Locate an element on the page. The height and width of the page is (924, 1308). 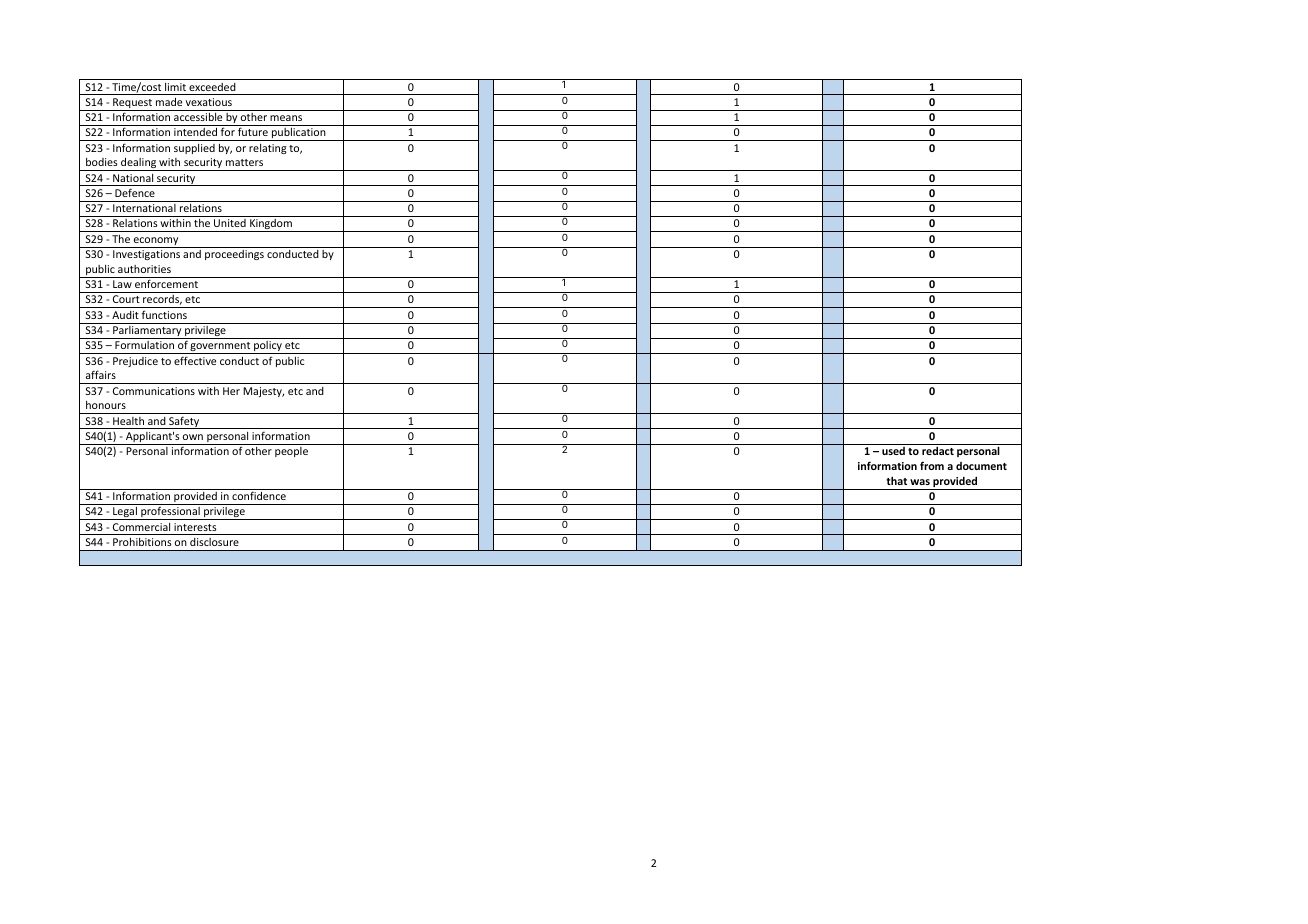
professional is located at coordinates (170, 513).
